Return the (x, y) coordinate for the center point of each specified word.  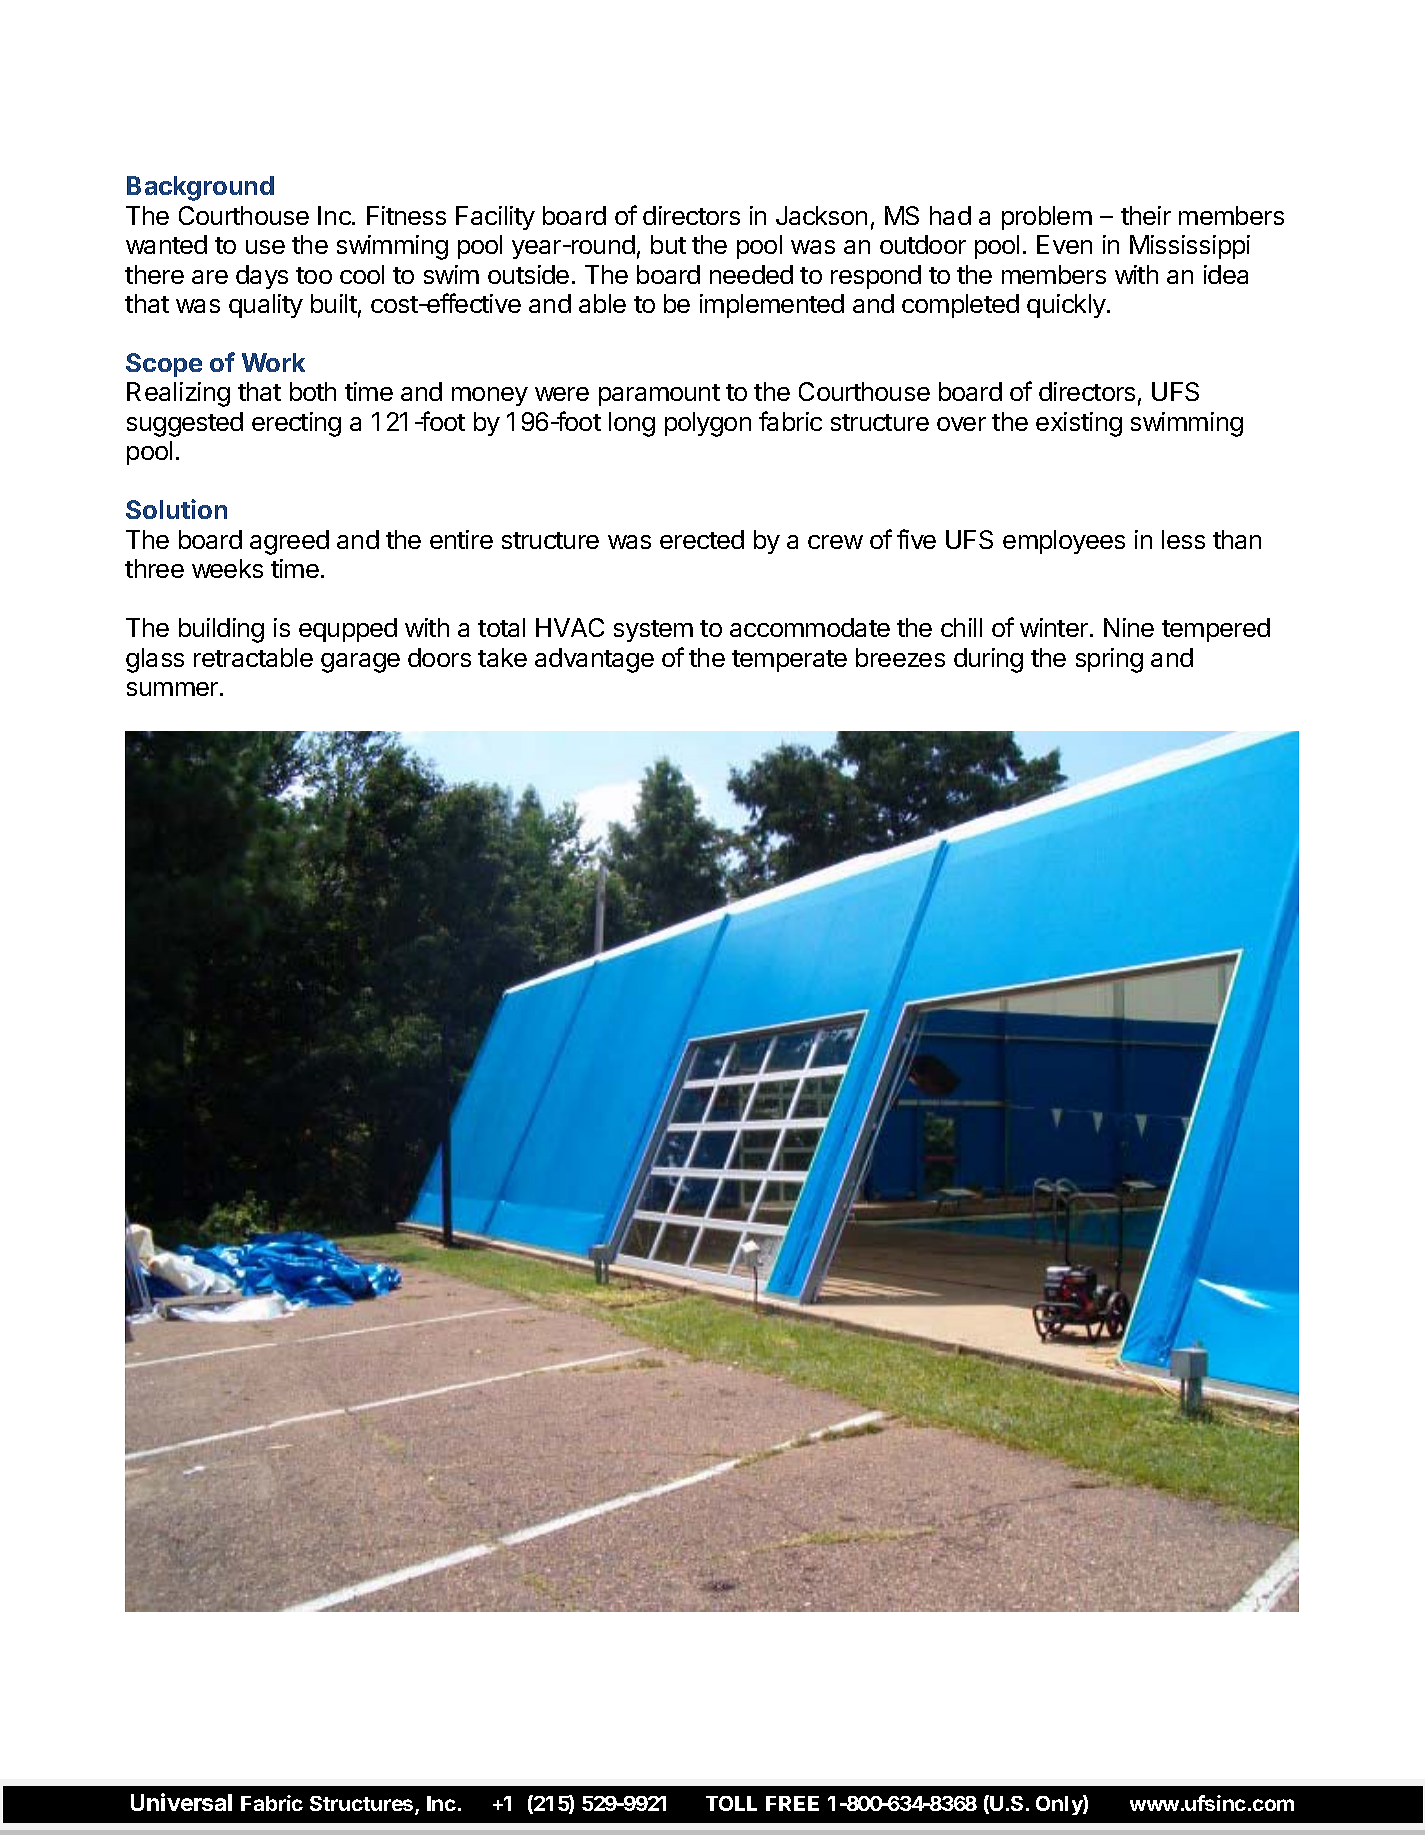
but (668, 244)
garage (360, 663)
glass (155, 660)
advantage (594, 660)
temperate (789, 661)
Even (1064, 244)
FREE (792, 1803)
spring (1109, 660)
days (262, 277)
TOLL (731, 1803)
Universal (181, 1802)
